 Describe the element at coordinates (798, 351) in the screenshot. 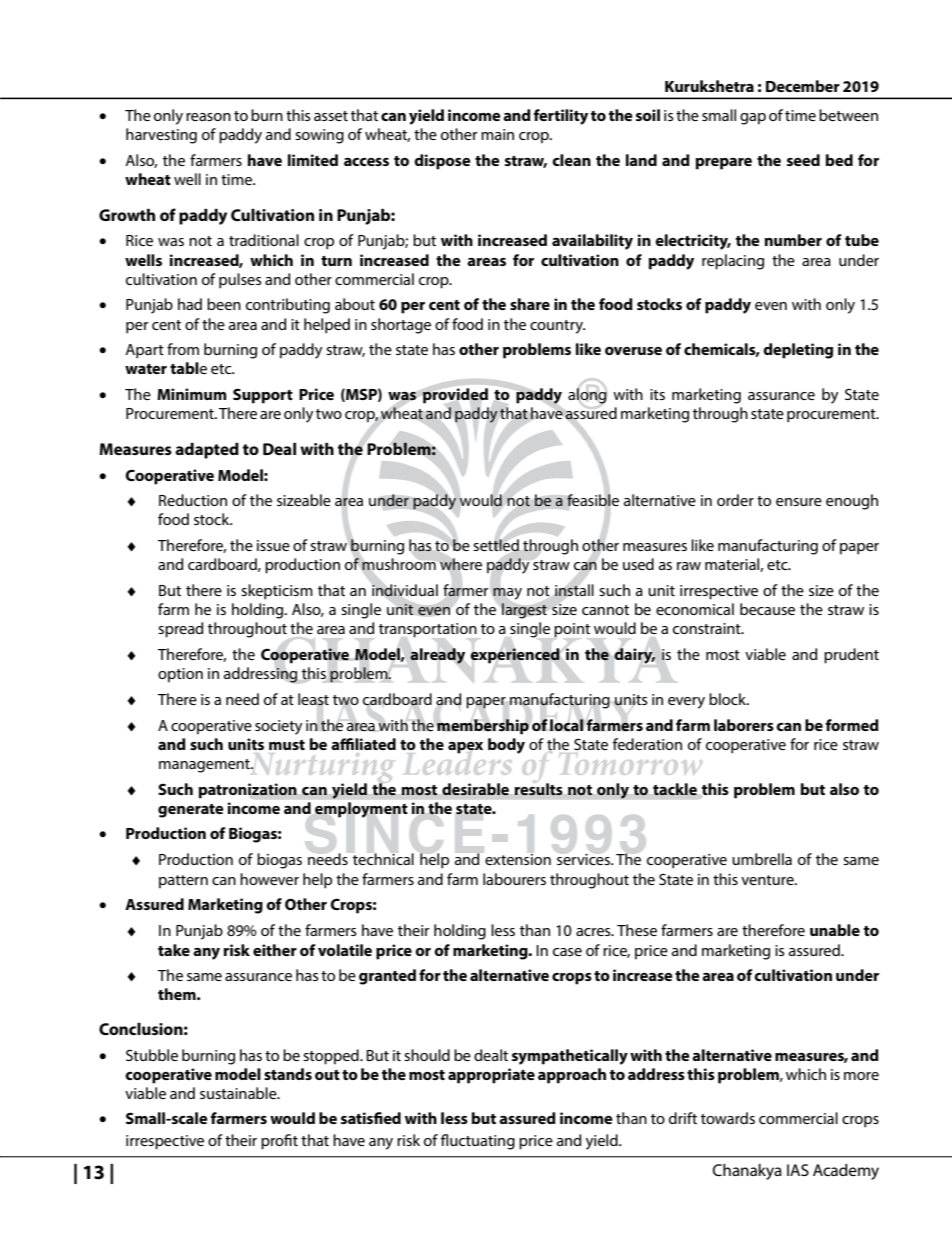

I see `depleting` at that location.
